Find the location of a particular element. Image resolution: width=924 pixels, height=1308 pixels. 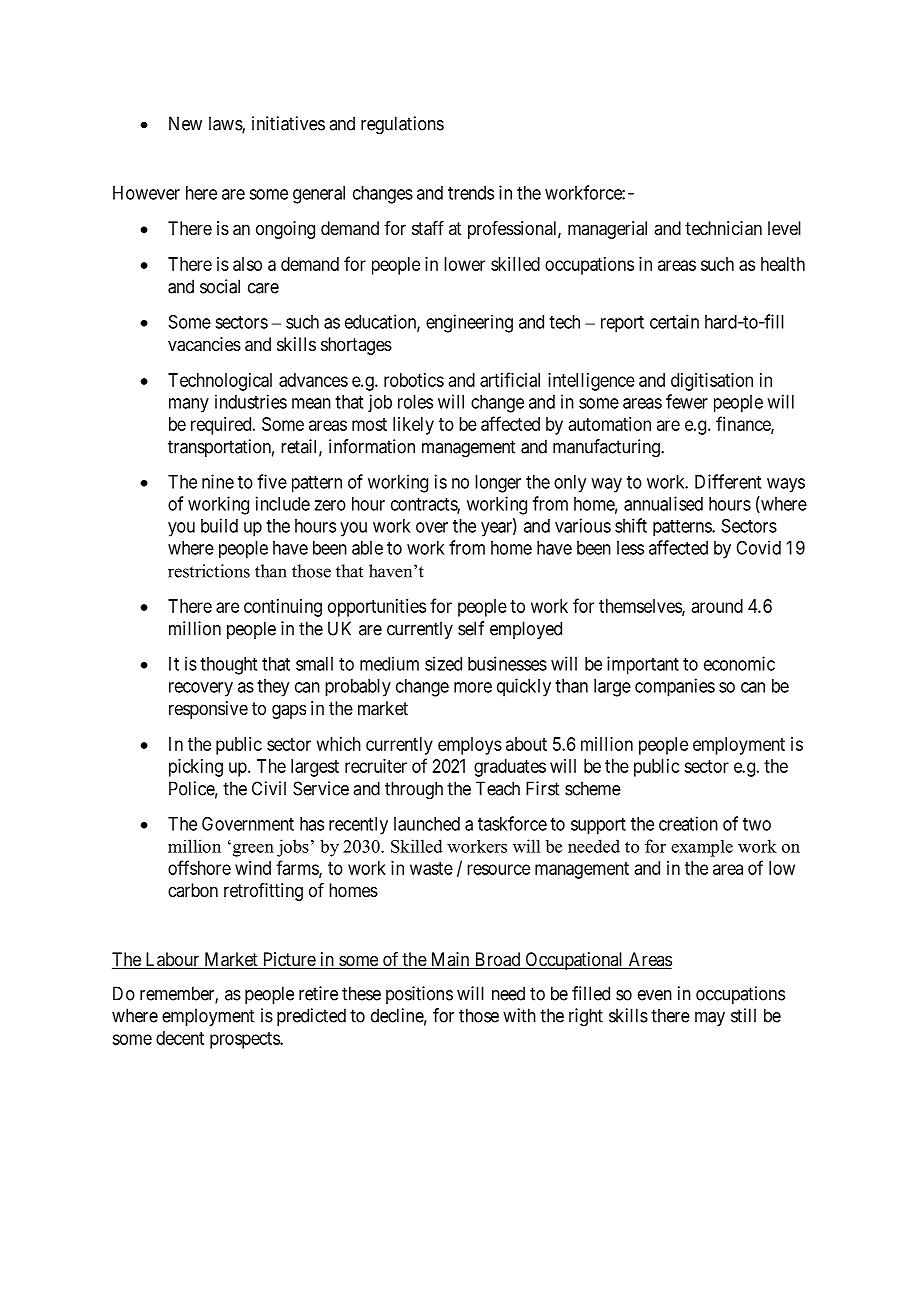

prospects is located at coordinates (245, 1040).
